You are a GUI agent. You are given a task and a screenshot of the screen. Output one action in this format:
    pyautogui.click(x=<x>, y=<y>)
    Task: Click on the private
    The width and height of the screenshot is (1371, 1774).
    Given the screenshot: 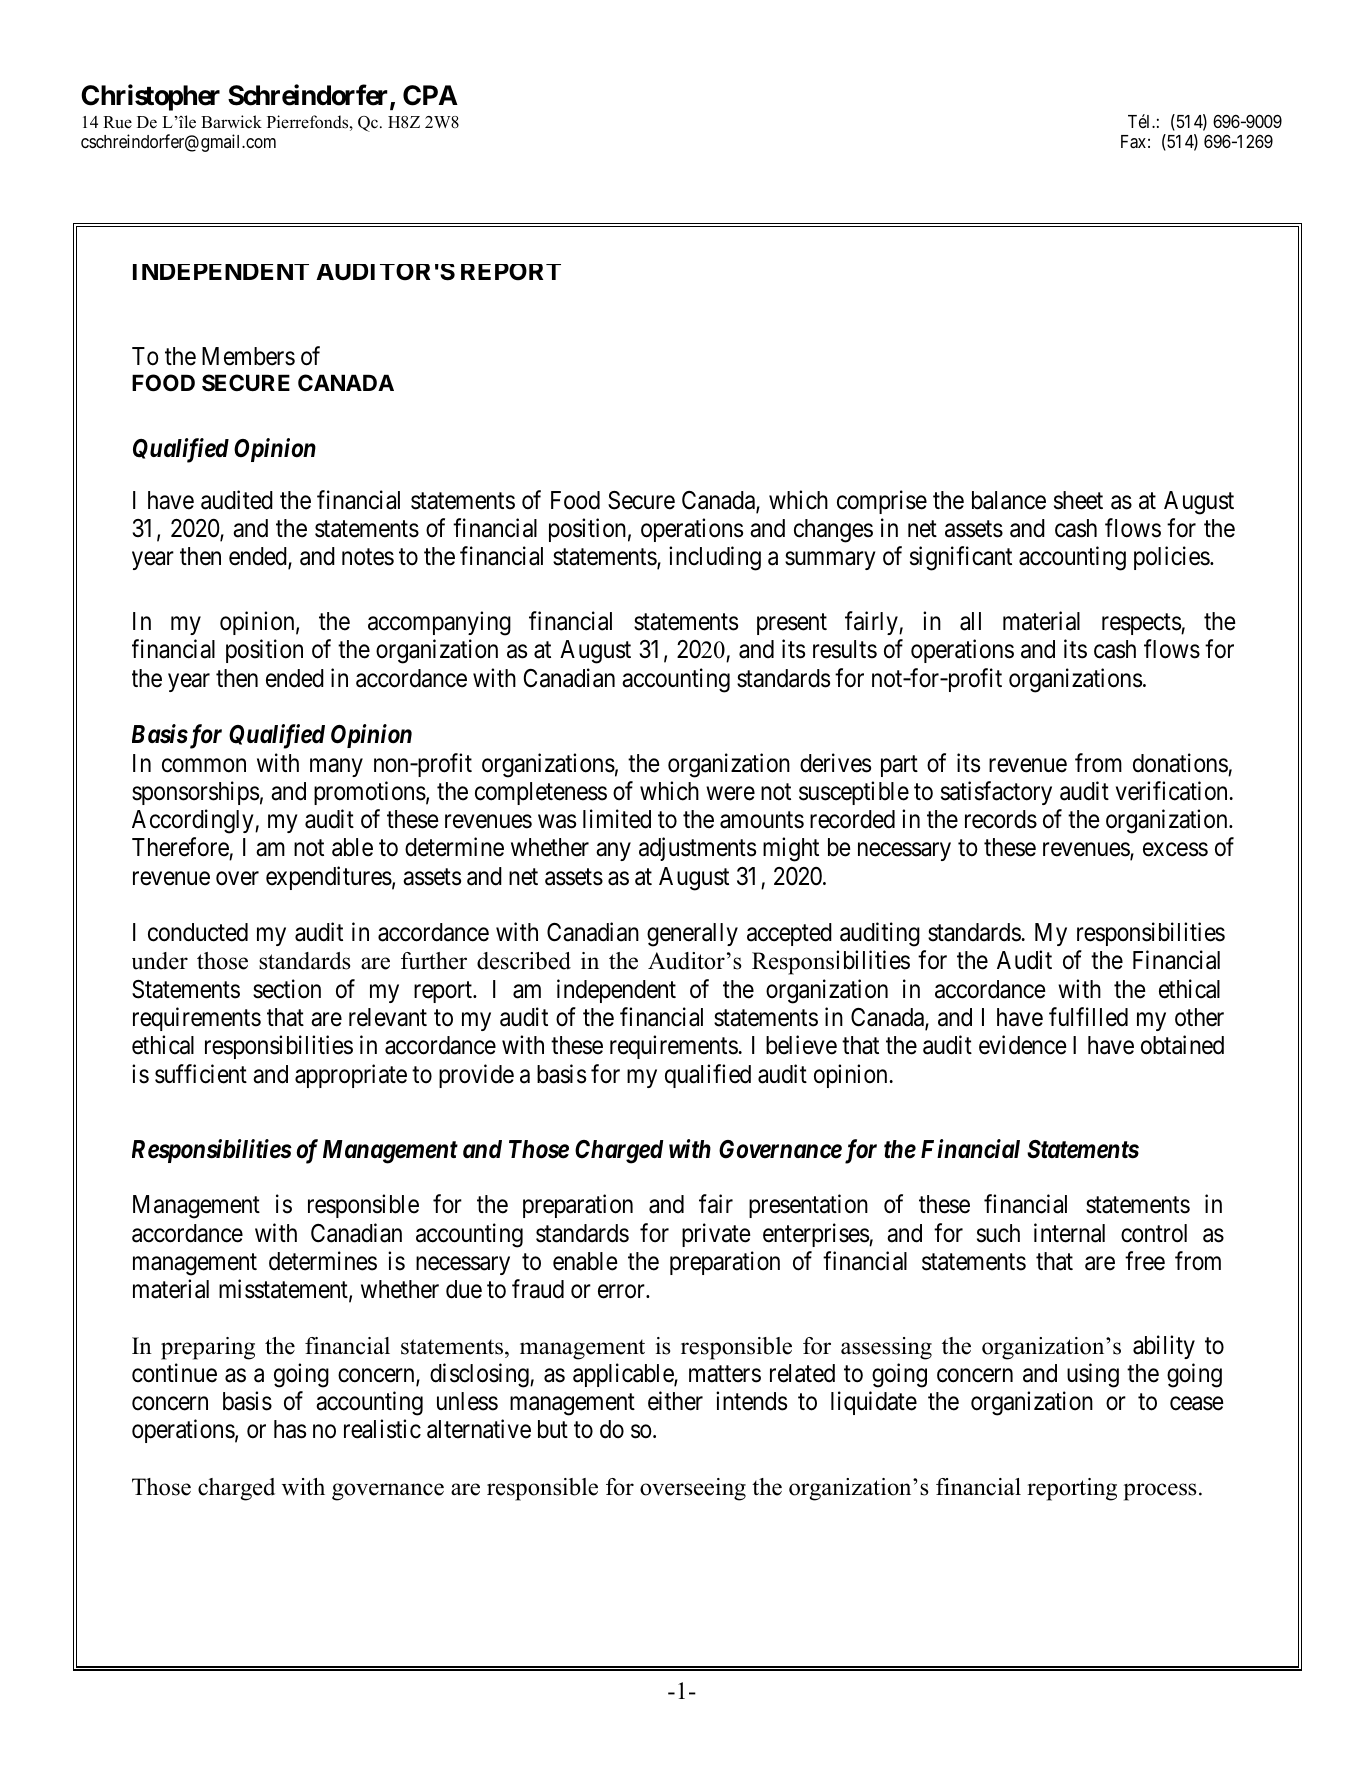 What is the action you would take?
    pyautogui.click(x=716, y=1235)
